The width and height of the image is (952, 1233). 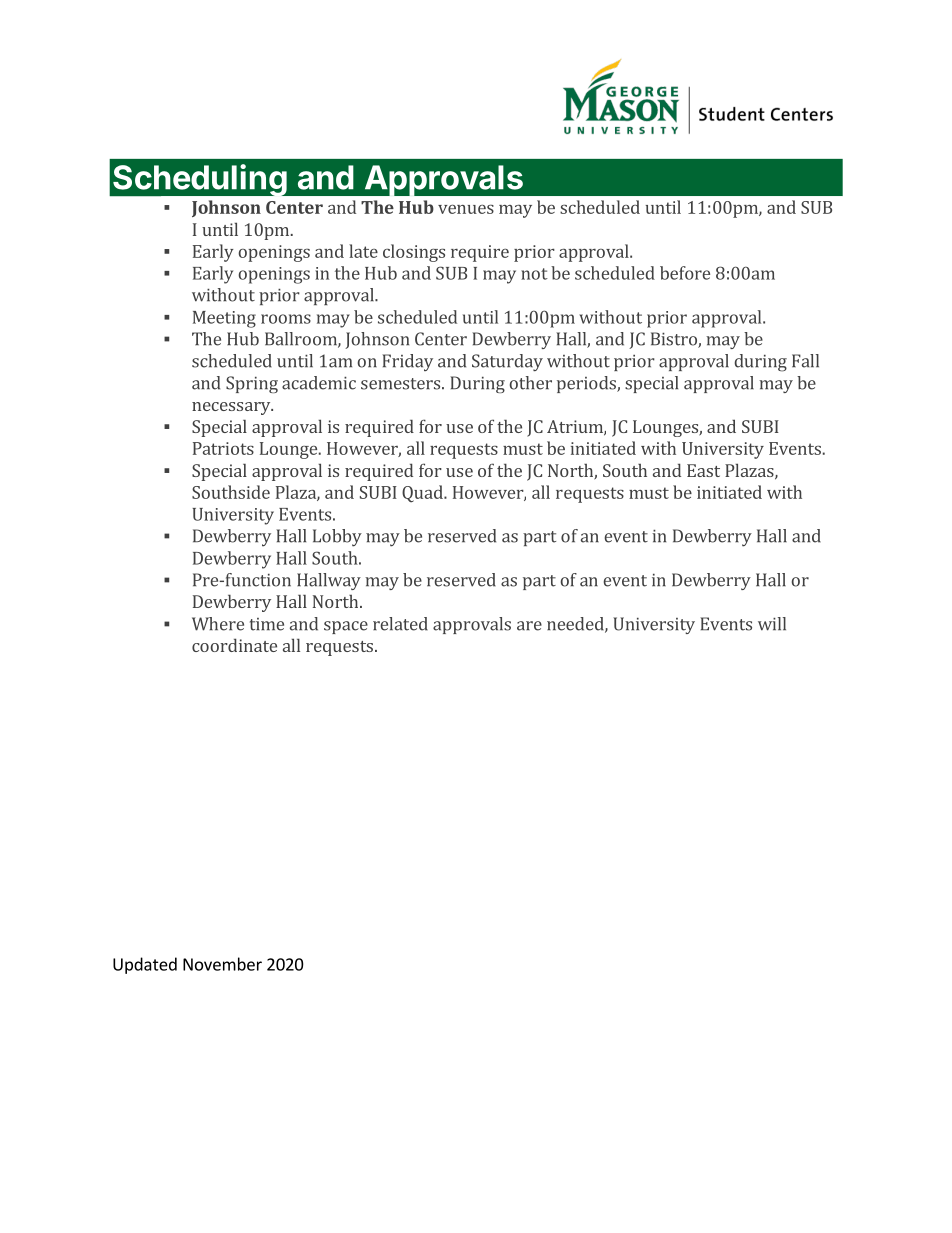 I want to click on Updated, so click(x=145, y=965).
